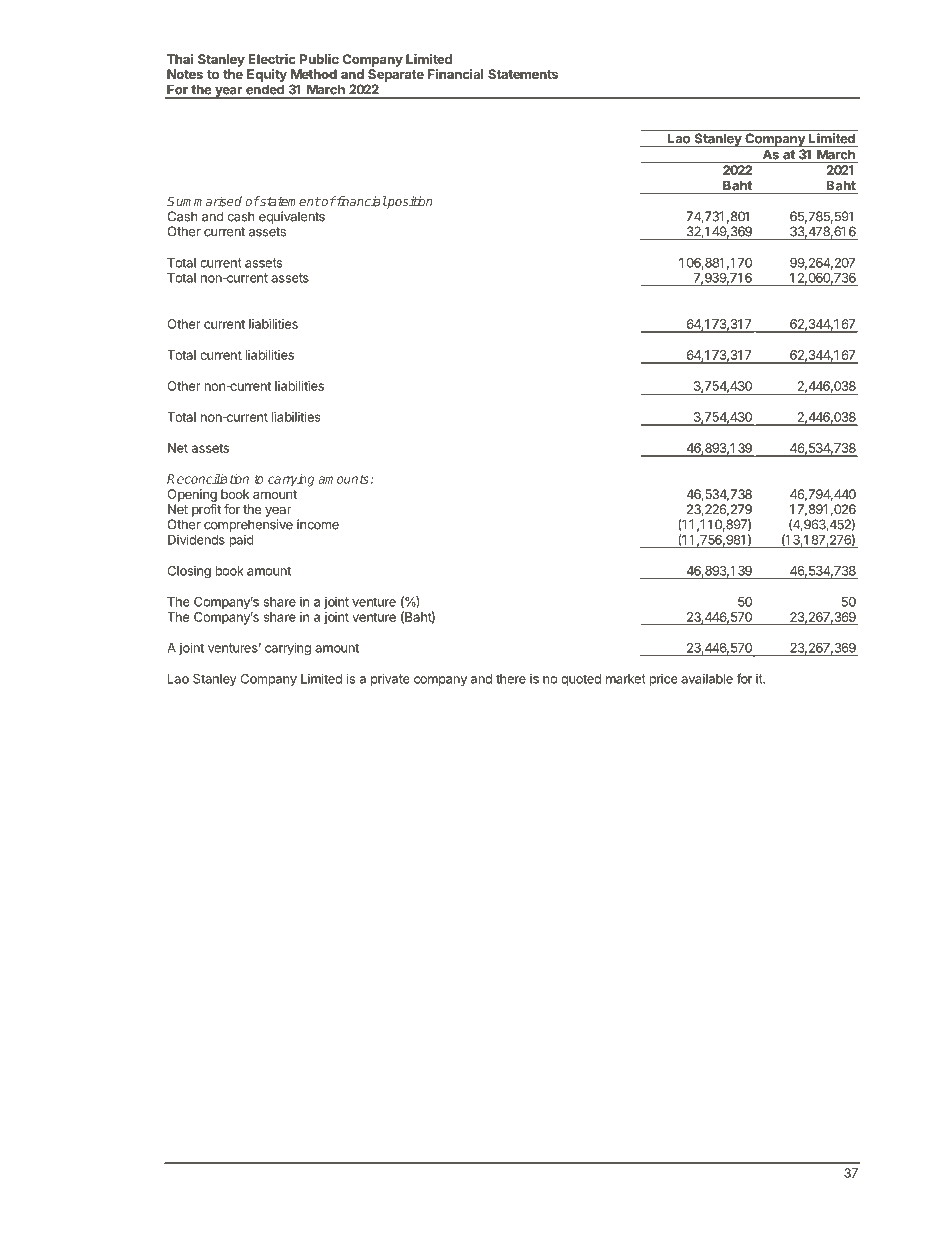  Describe the element at coordinates (208, 478) in the image. I see `Reconciliation` at that location.
